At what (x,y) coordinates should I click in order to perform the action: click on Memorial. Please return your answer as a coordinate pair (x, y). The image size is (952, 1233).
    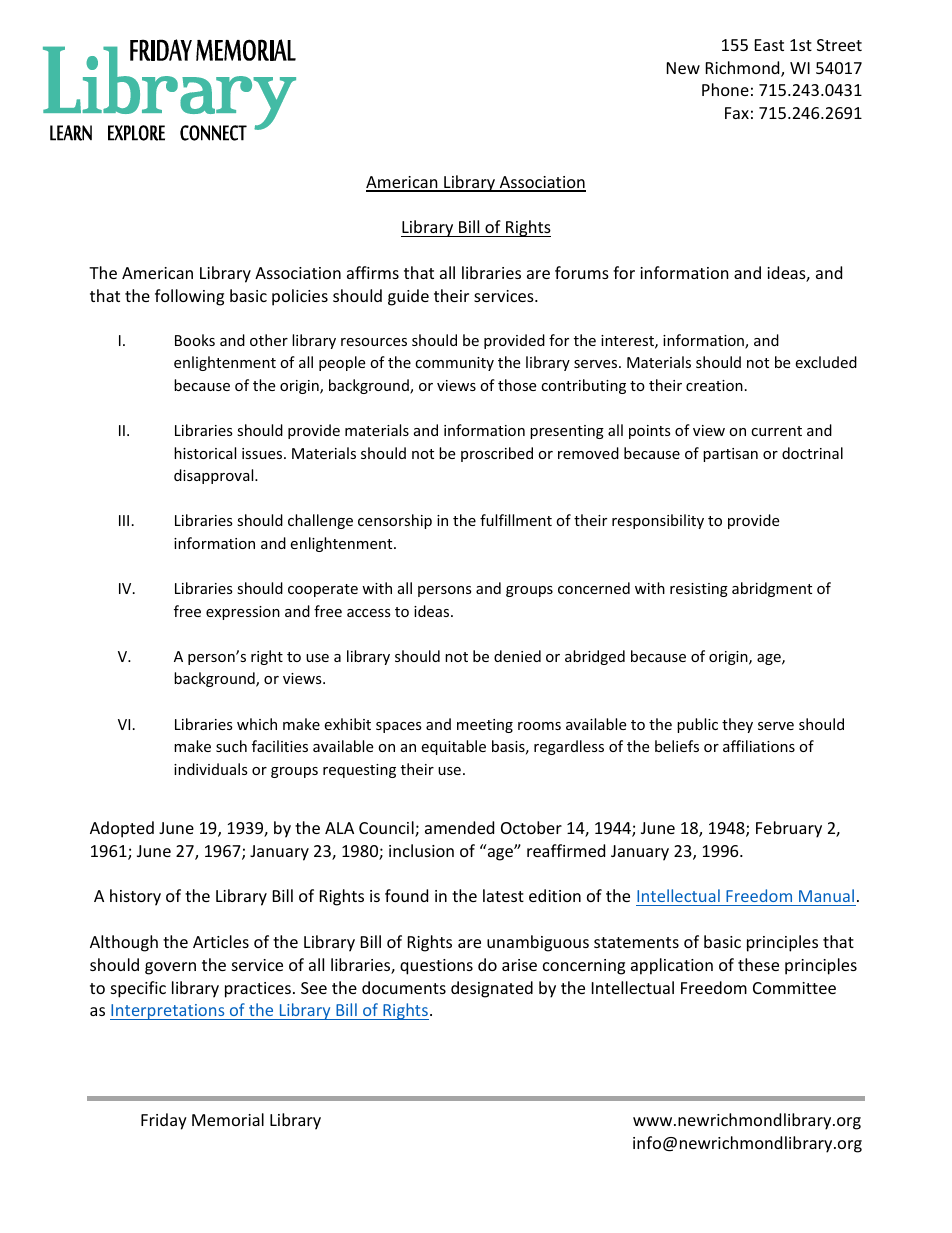
    Looking at the image, I should click on (228, 1119).
